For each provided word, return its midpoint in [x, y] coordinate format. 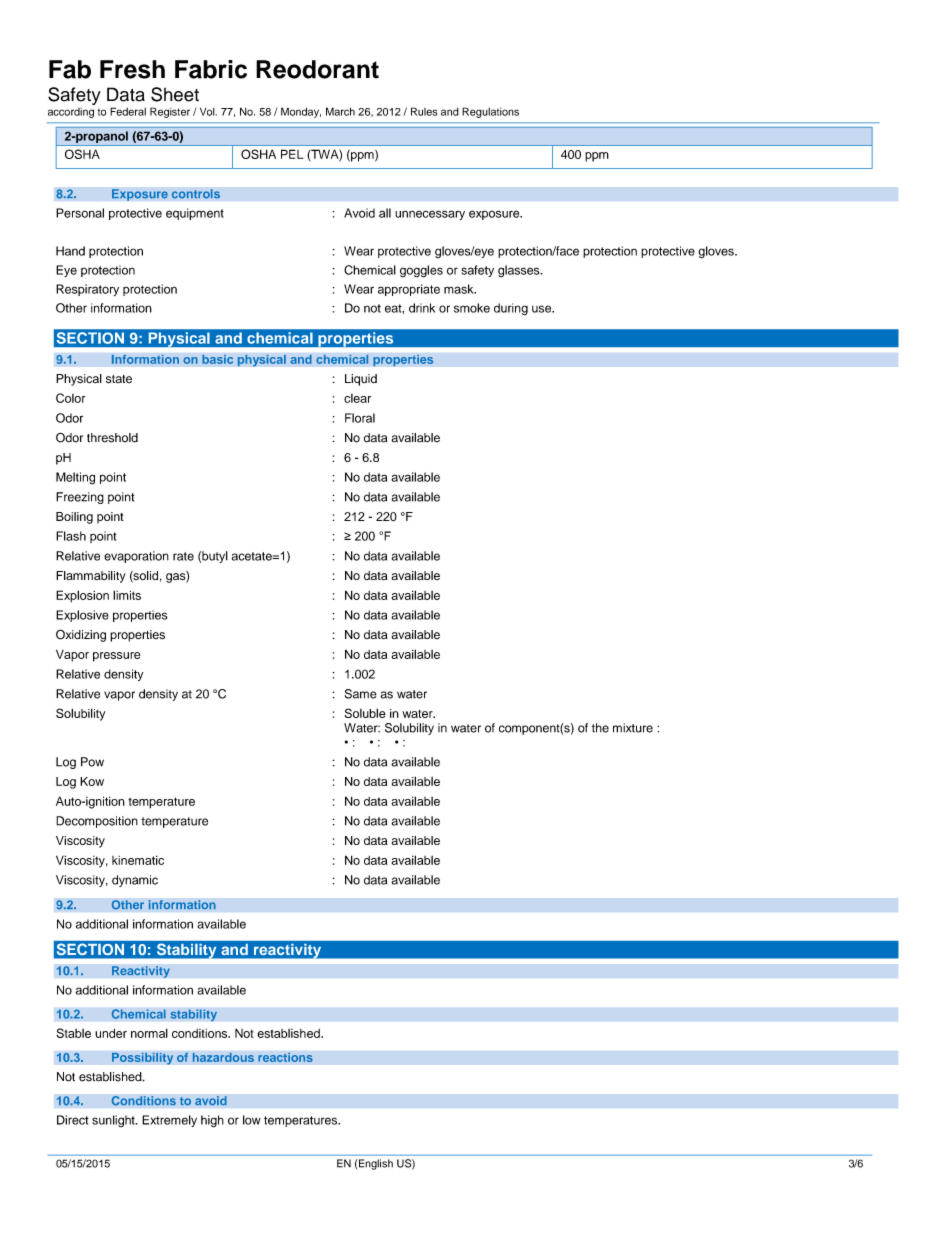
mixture [633, 728]
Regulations [490, 112]
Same [361, 694]
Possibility [143, 1058]
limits [127, 595]
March [340, 111]
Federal [128, 111]
